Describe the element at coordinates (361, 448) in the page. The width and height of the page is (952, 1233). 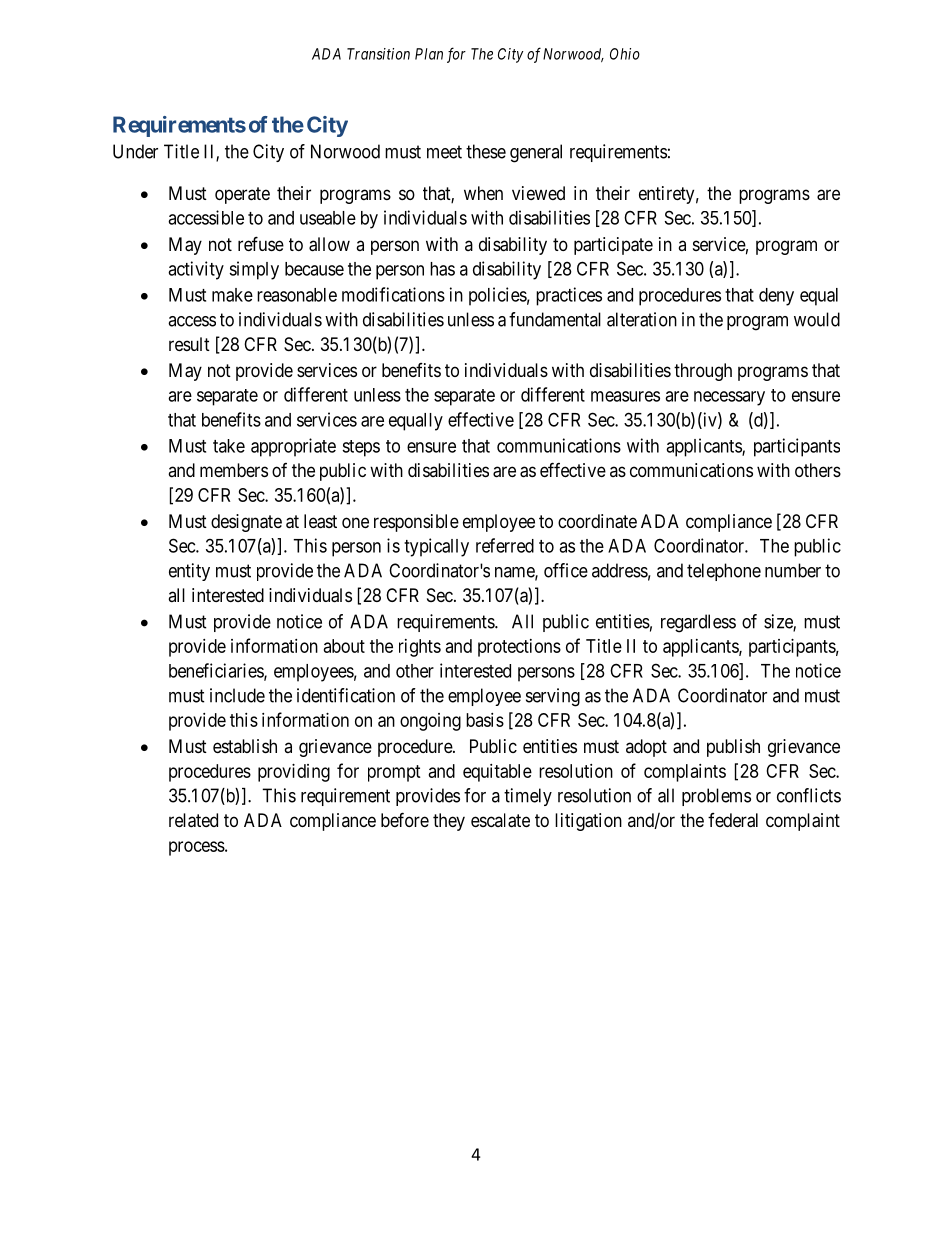
I see `steps` at that location.
